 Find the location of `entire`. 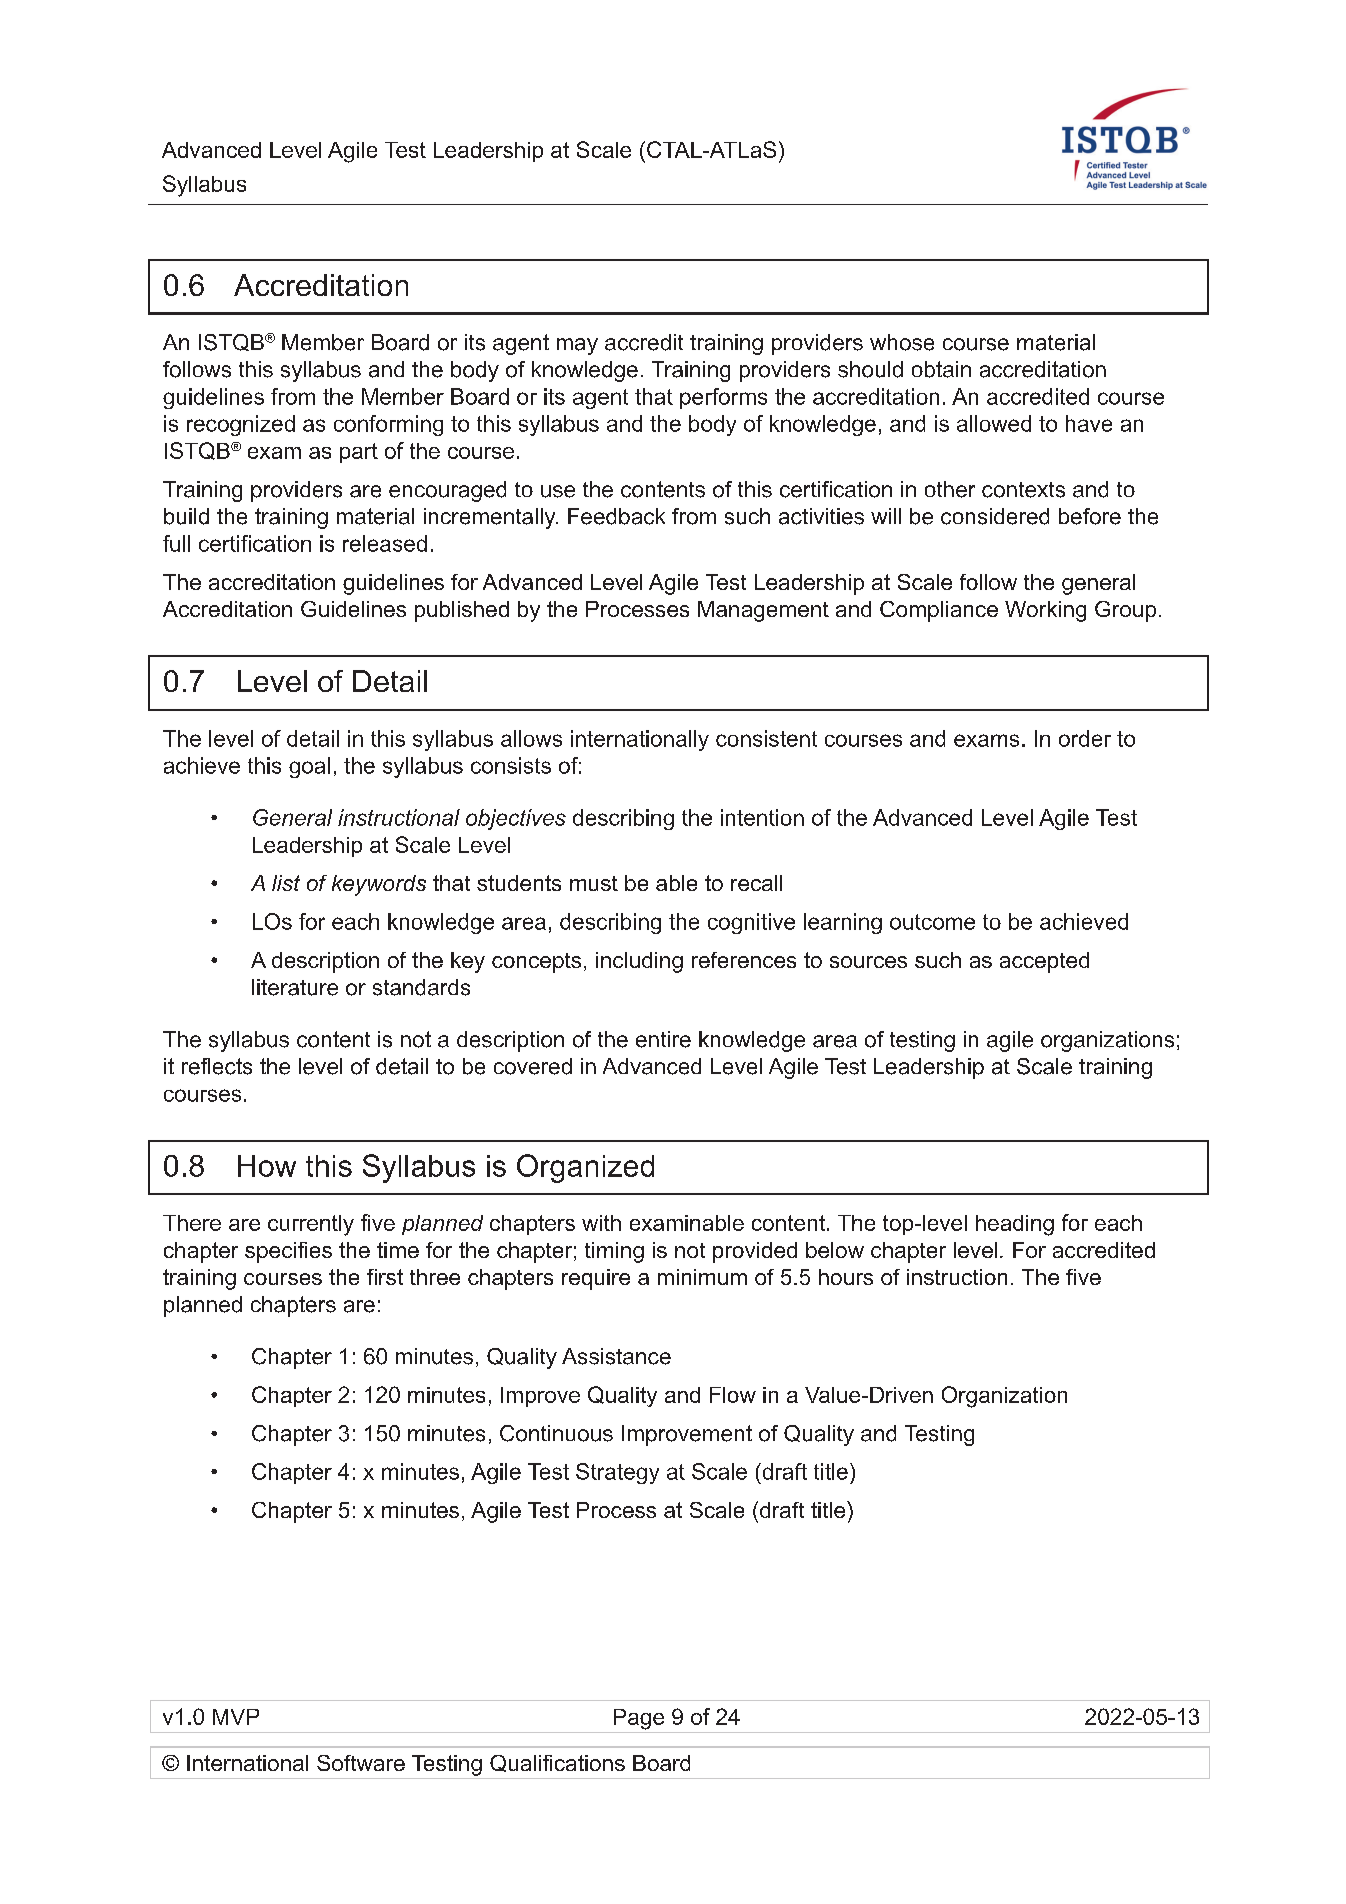

entire is located at coordinates (663, 1039).
